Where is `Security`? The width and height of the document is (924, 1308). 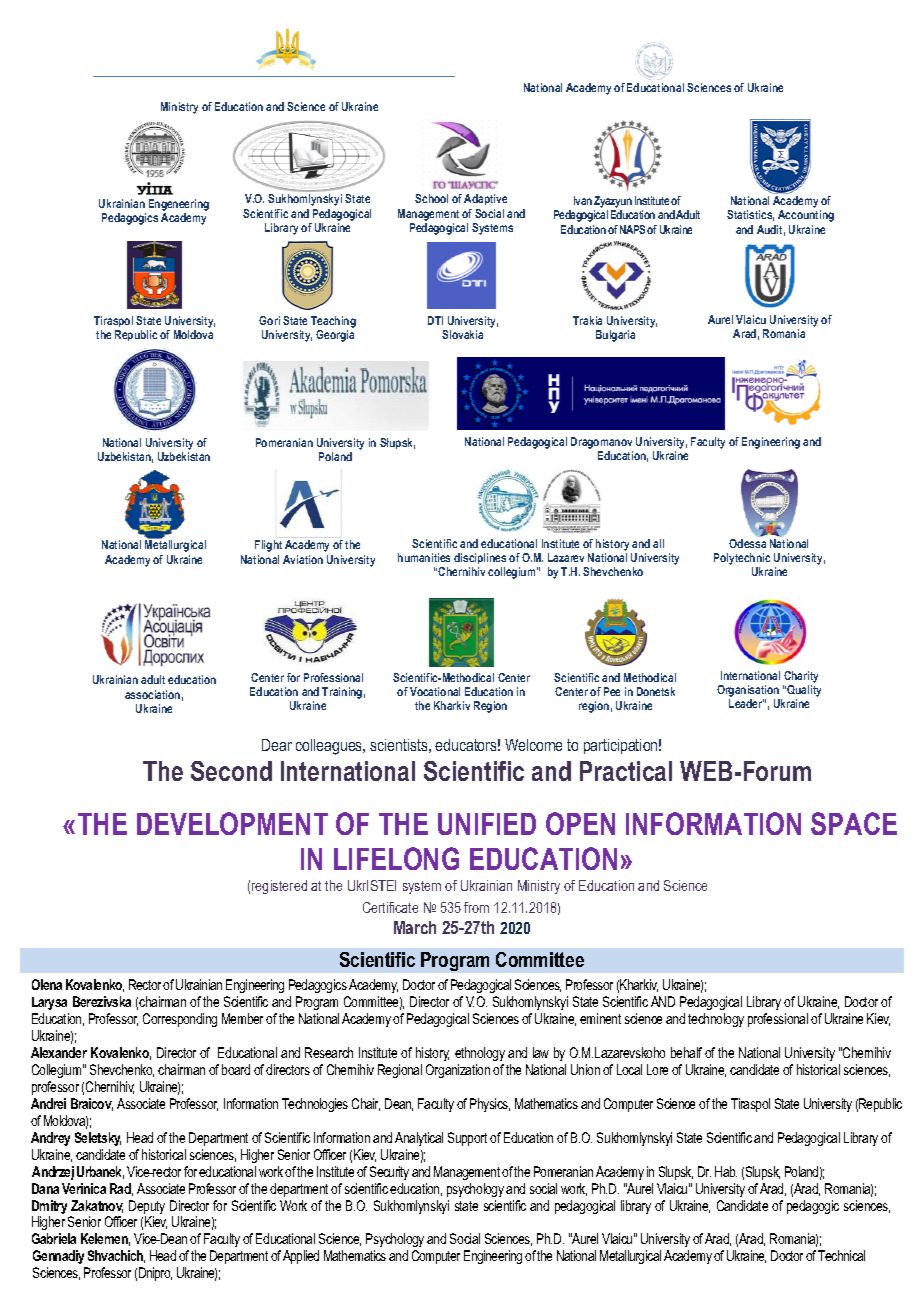 Security is located at coordinates (389, 1173).
